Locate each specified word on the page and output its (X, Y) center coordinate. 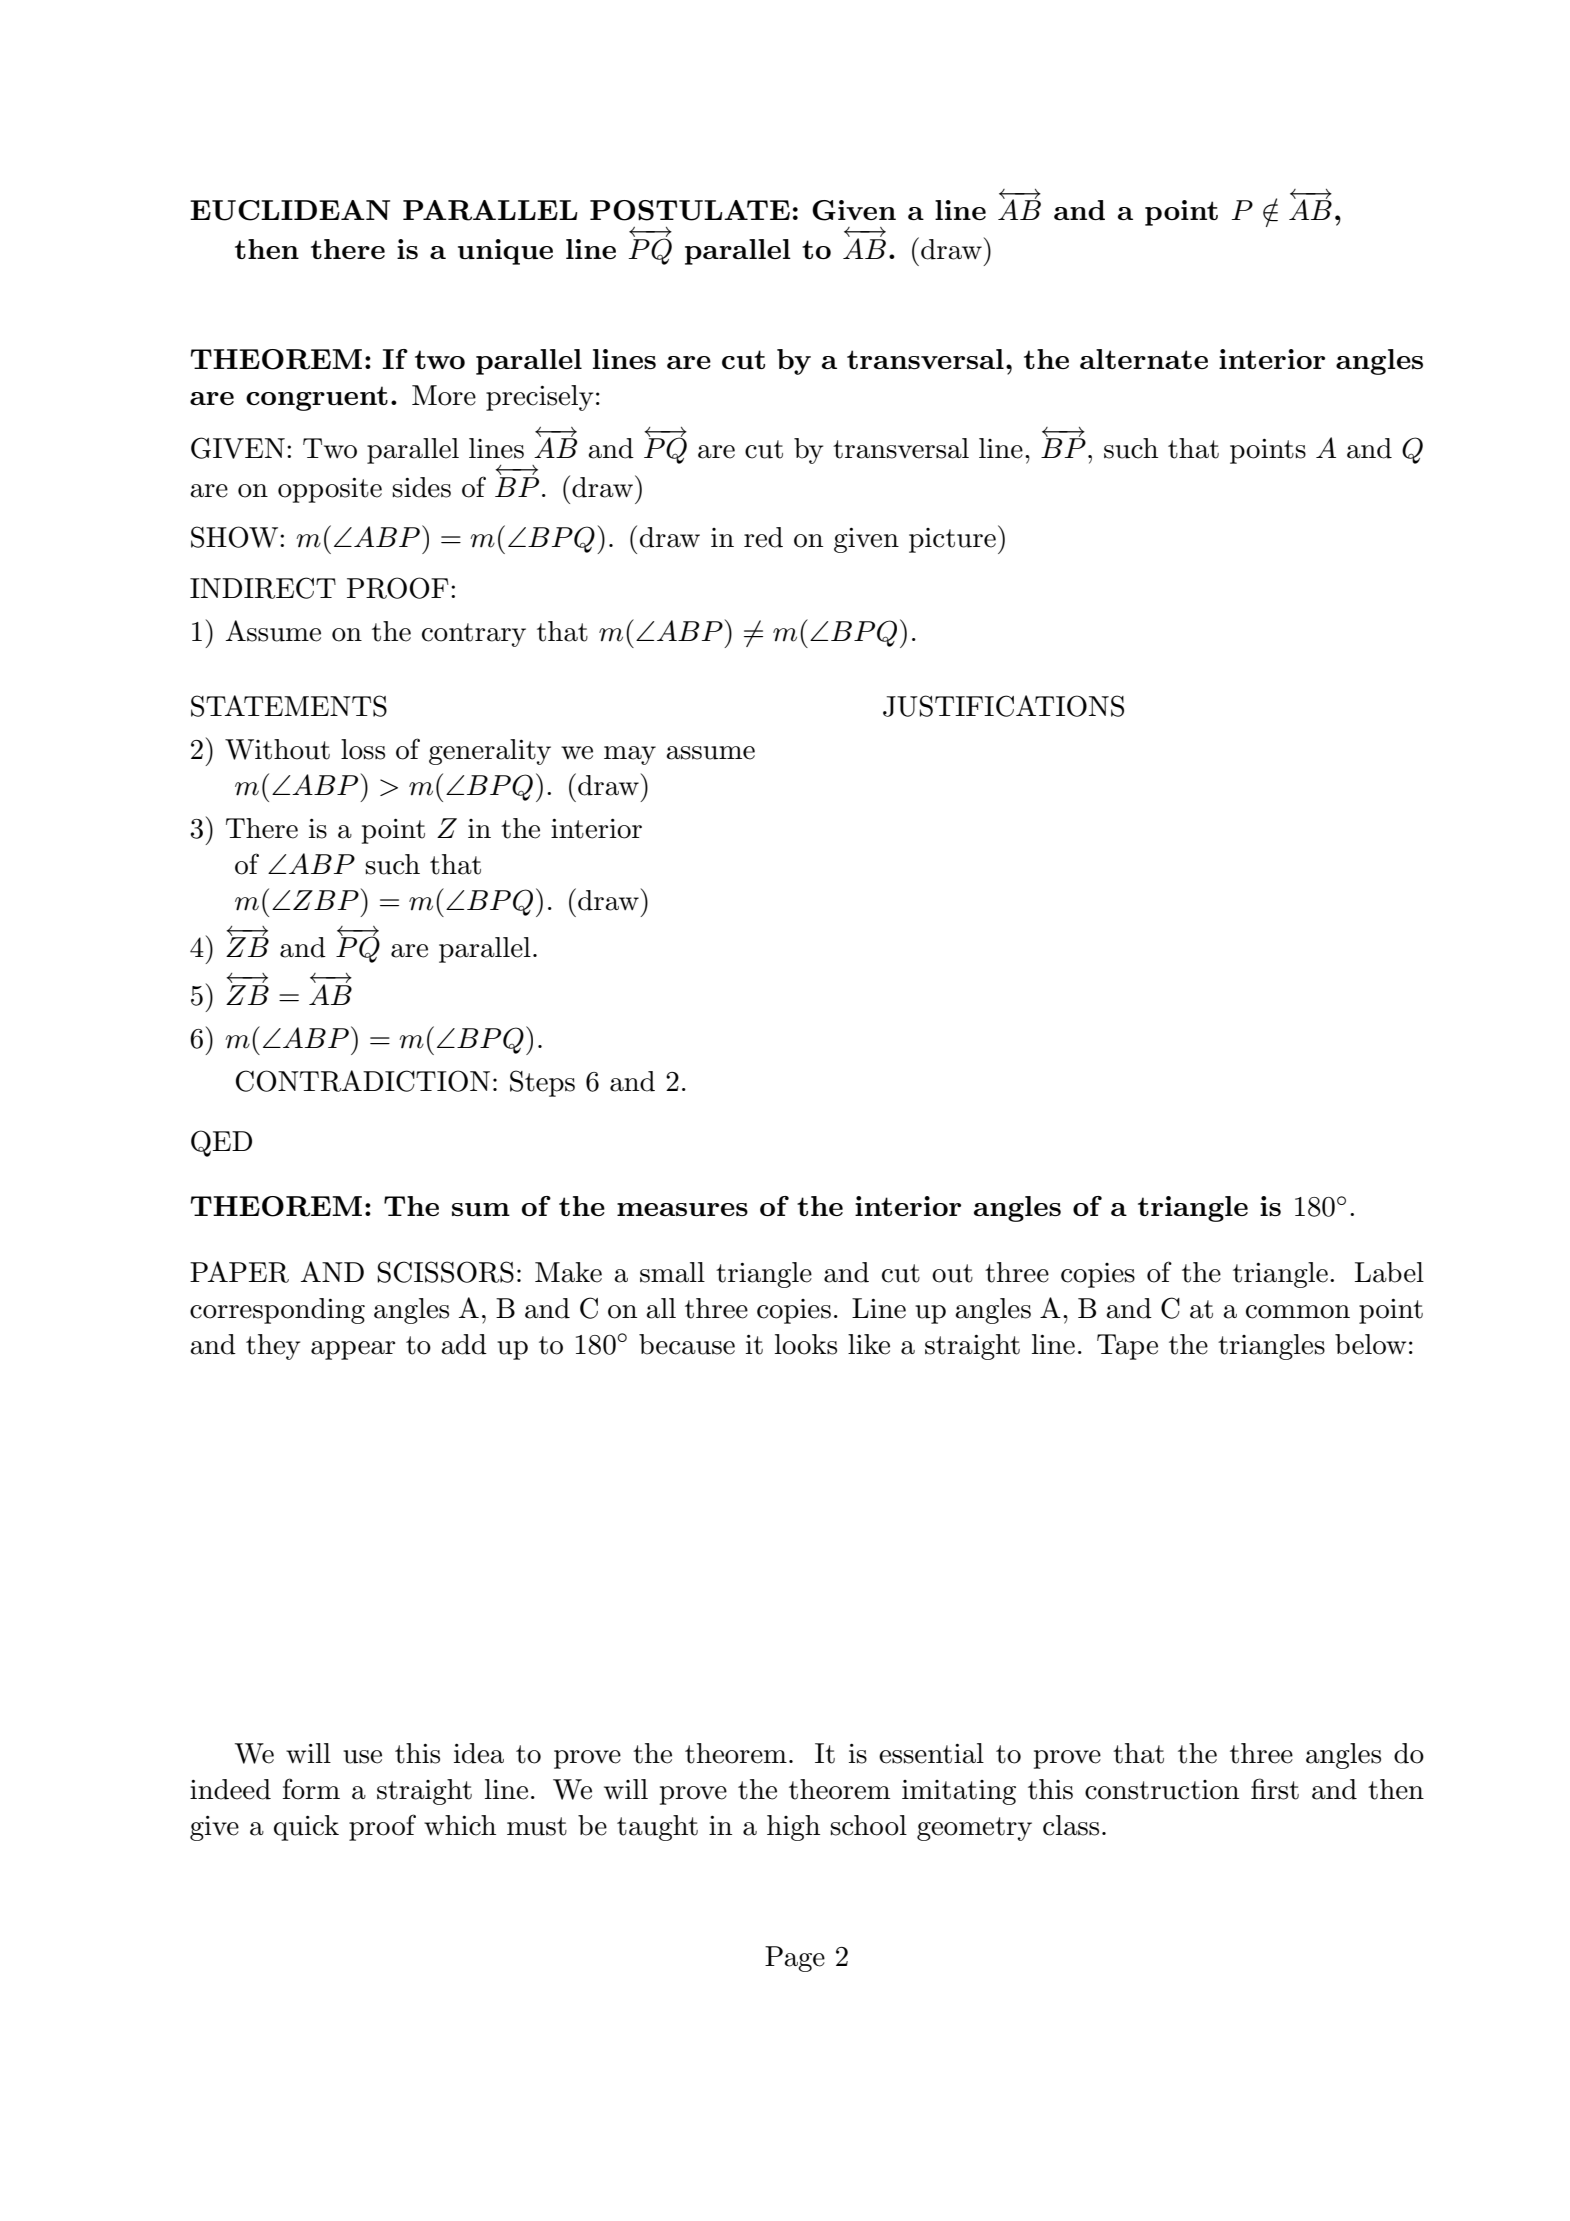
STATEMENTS (289, 706)
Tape (1127, 1347)
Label (1389, 1272)
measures (682, 1209)
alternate (1144, 359)
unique (505, 252)
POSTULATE (690, 210)
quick (306, 1828)
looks (806, 1344)
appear (353, 1350)
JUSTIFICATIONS (1003, 706)
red (763, 537)
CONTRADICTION (363, 1081)
